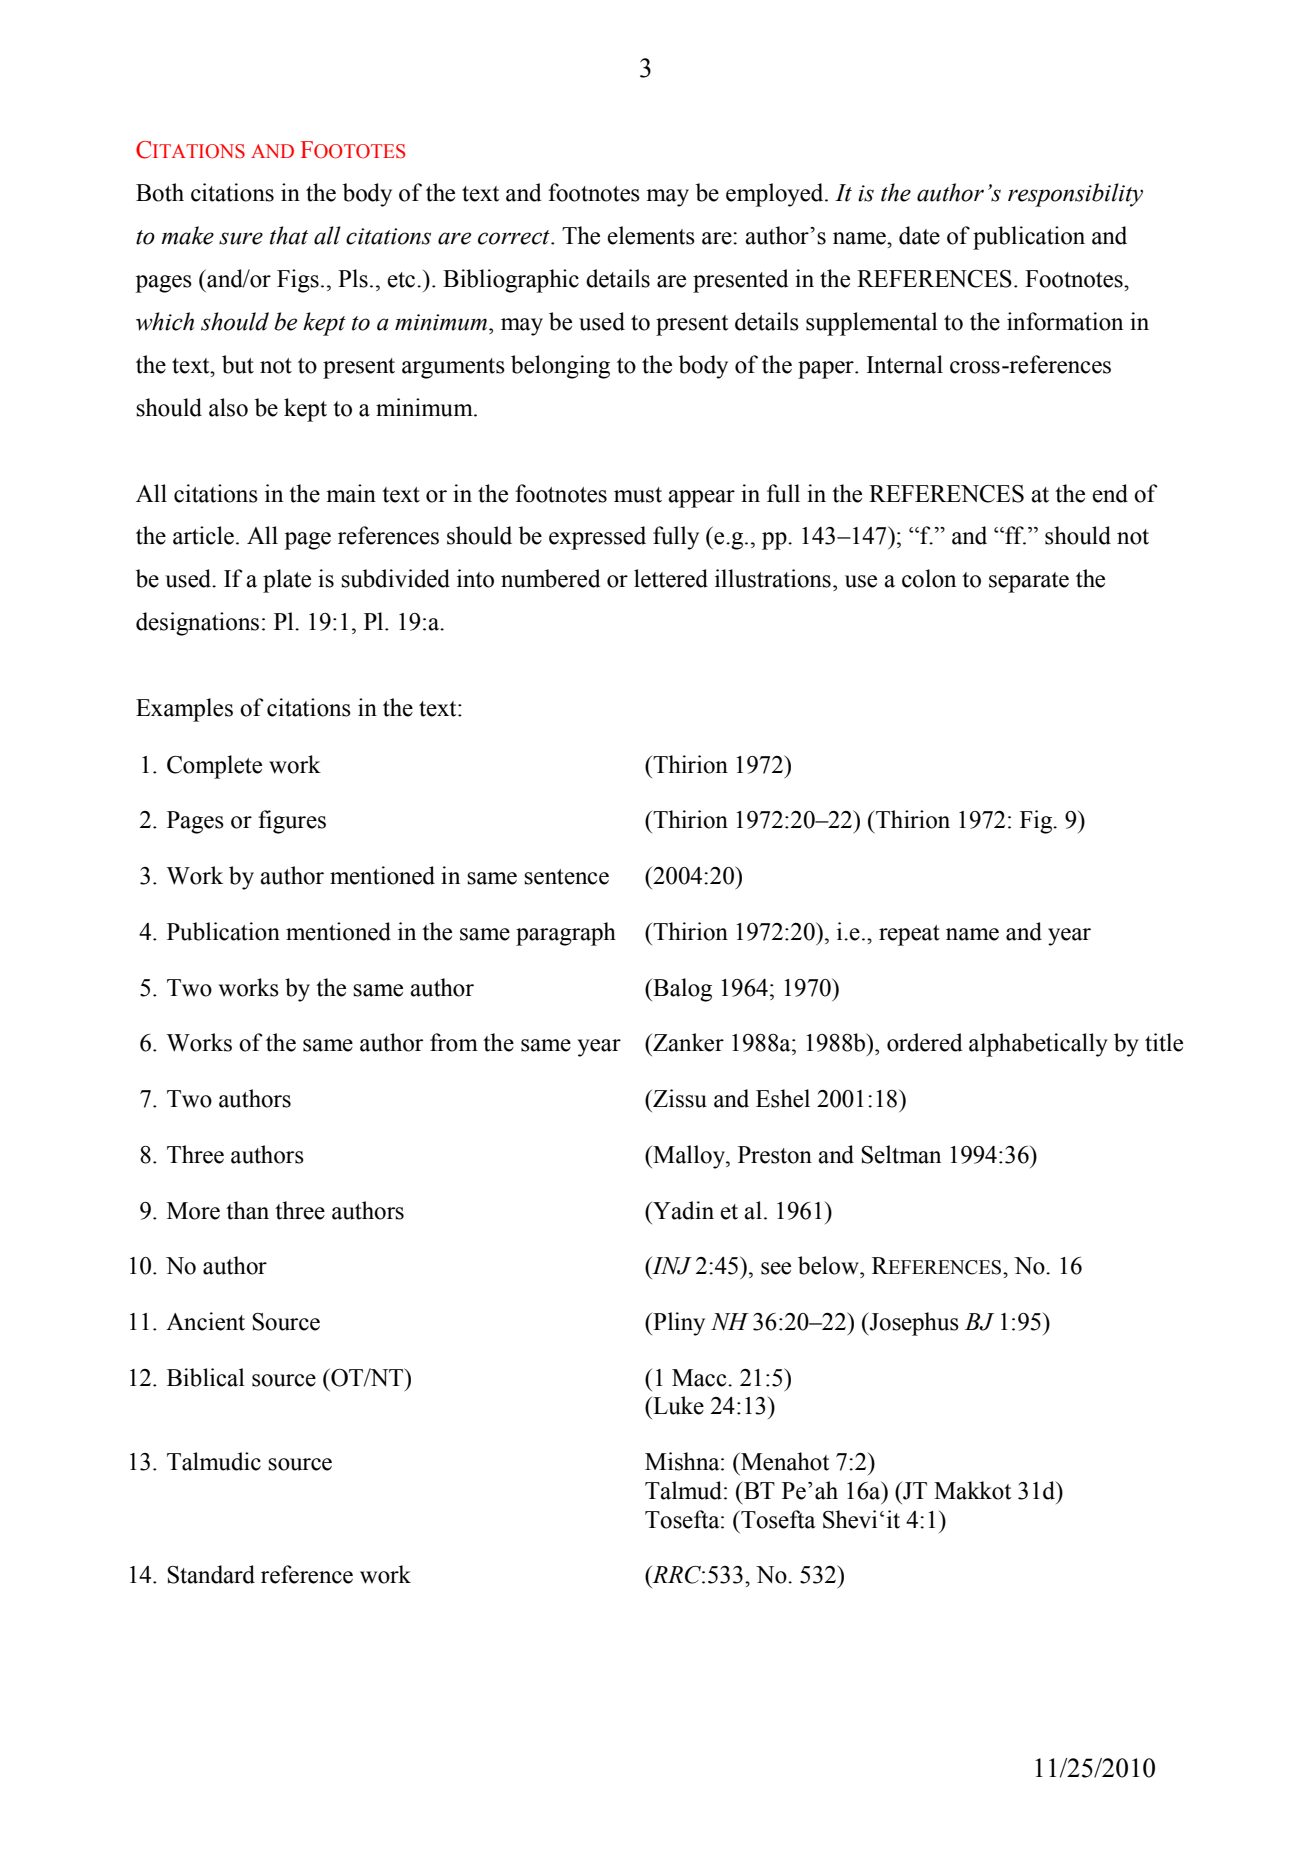 Image resolution: width=1292 pixels, height=1850 pixels. I want to click on that, so click(289, 235).
